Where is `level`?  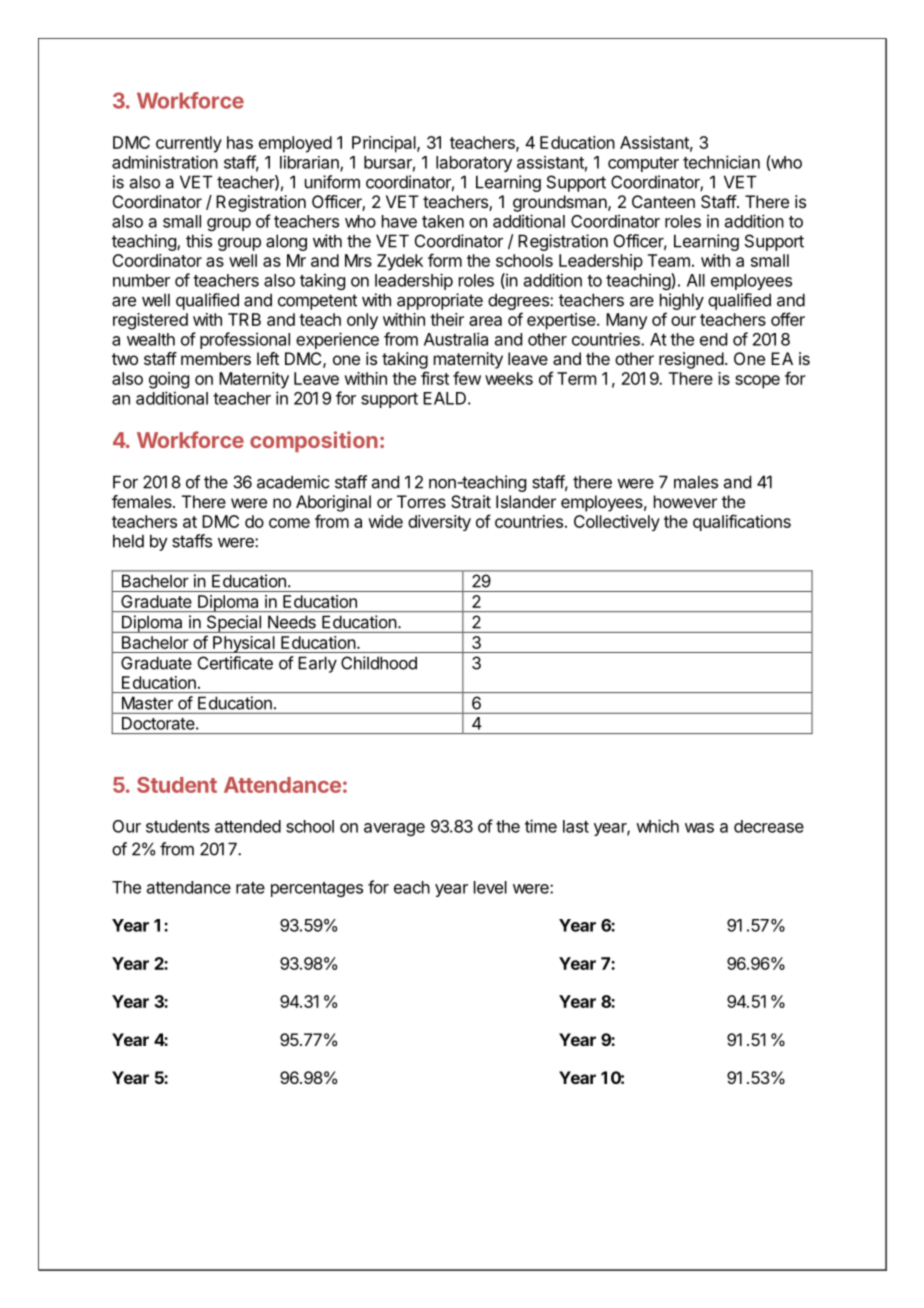 level is located at coordinates (490, 887).
